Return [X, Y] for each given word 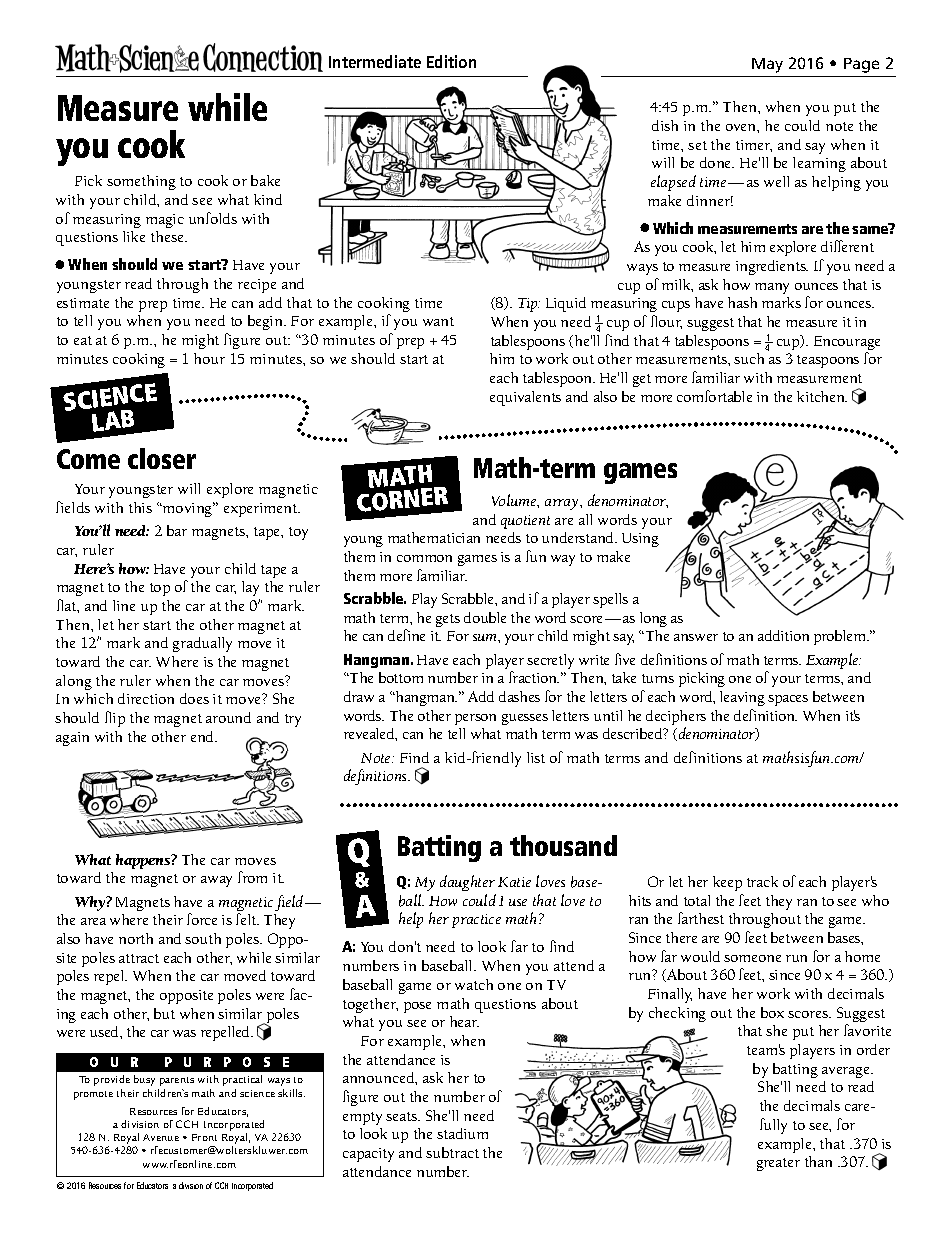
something [141, 182]
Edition [451, 61]
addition [783, 635]
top [160, 589]
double [485, 617]
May [767, 65]
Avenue [161, 1137]
